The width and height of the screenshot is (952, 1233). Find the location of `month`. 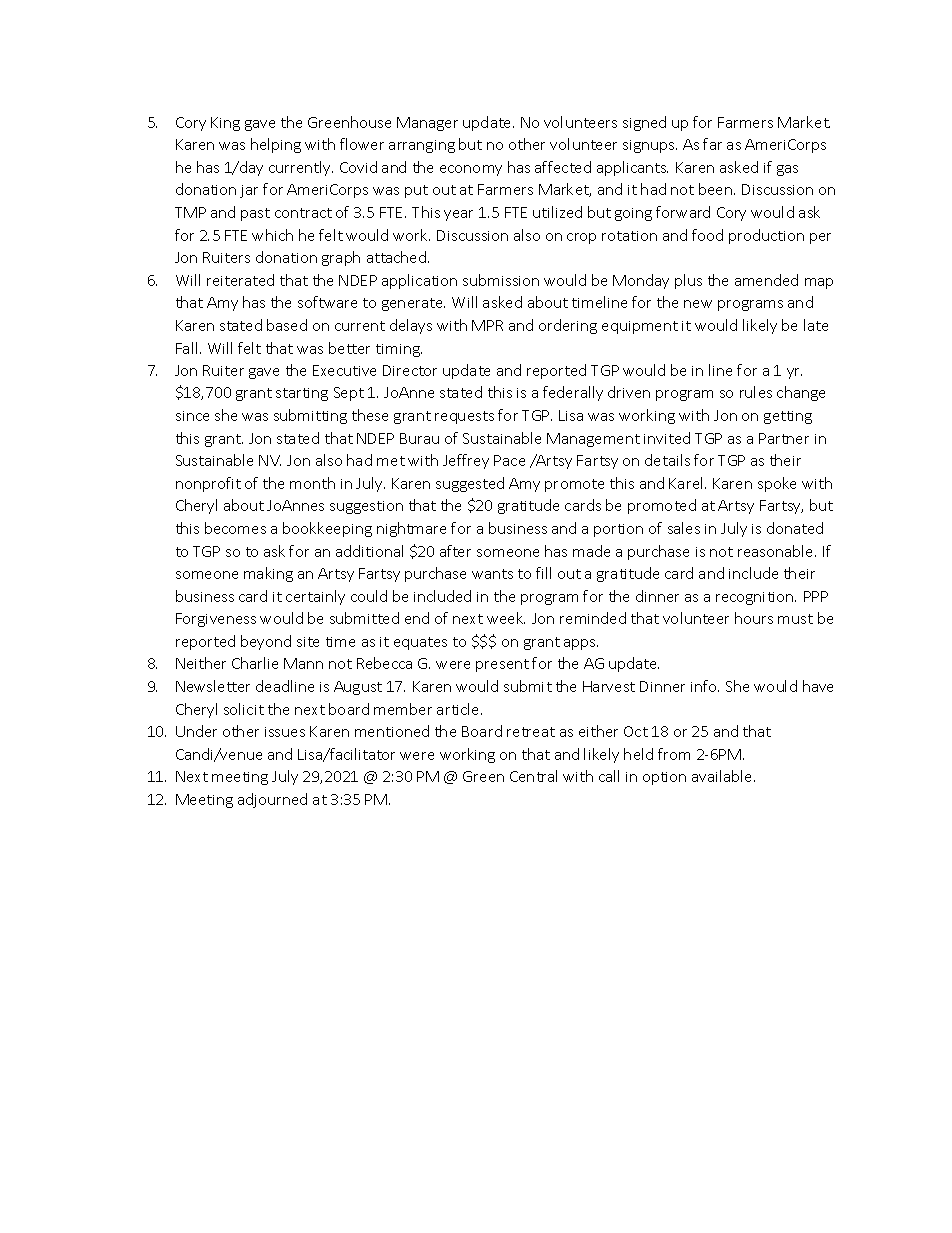

month is located at coordinates (312, 483).
